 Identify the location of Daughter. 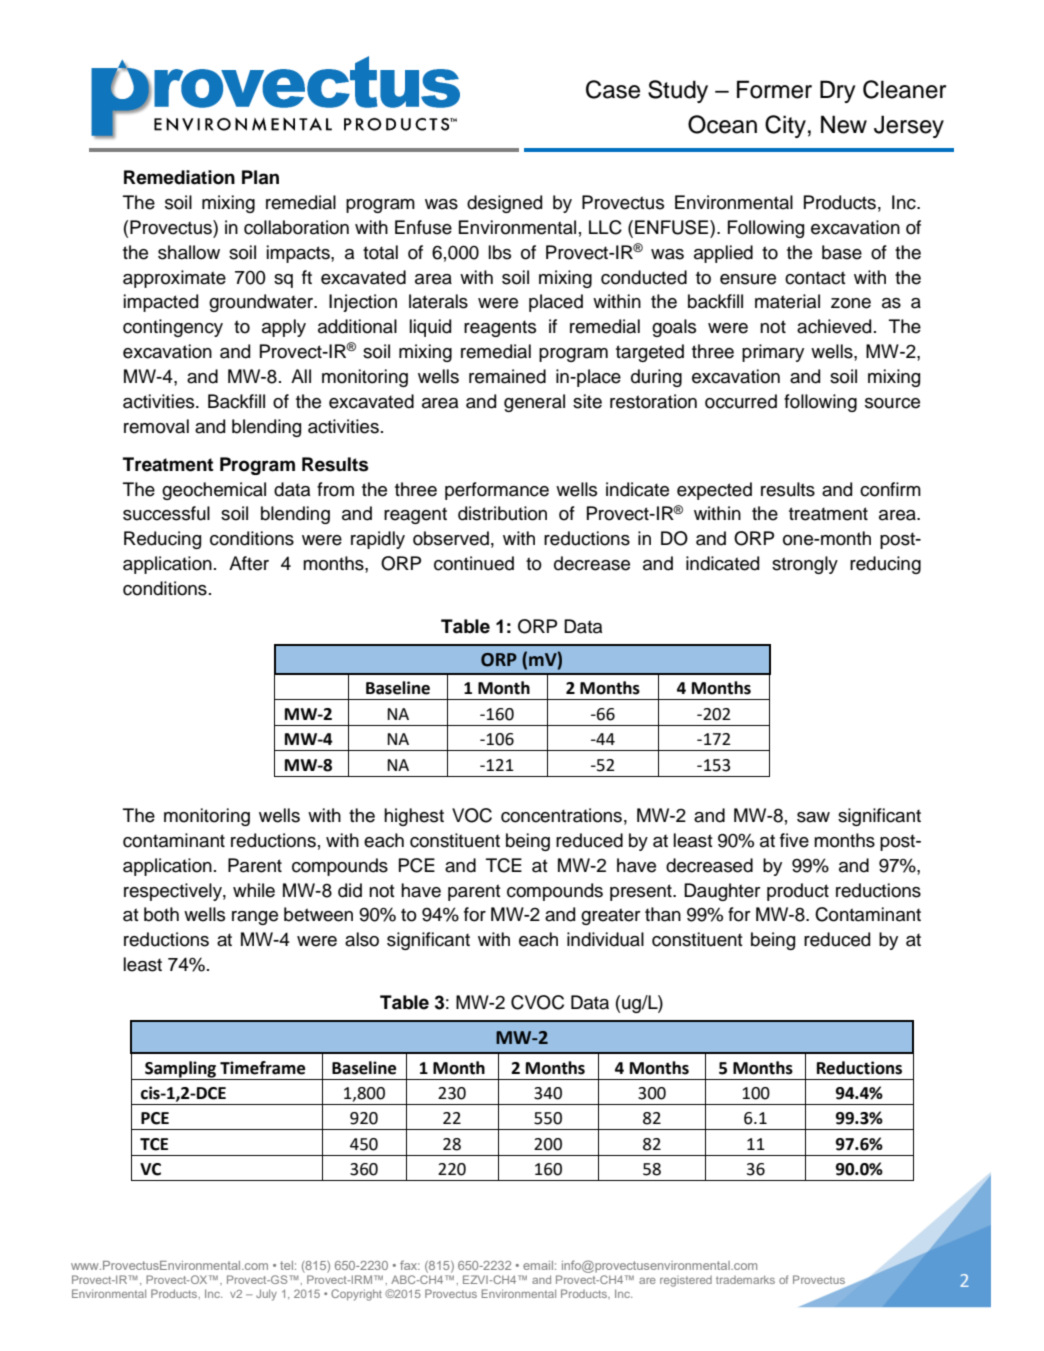
(722, 892).
